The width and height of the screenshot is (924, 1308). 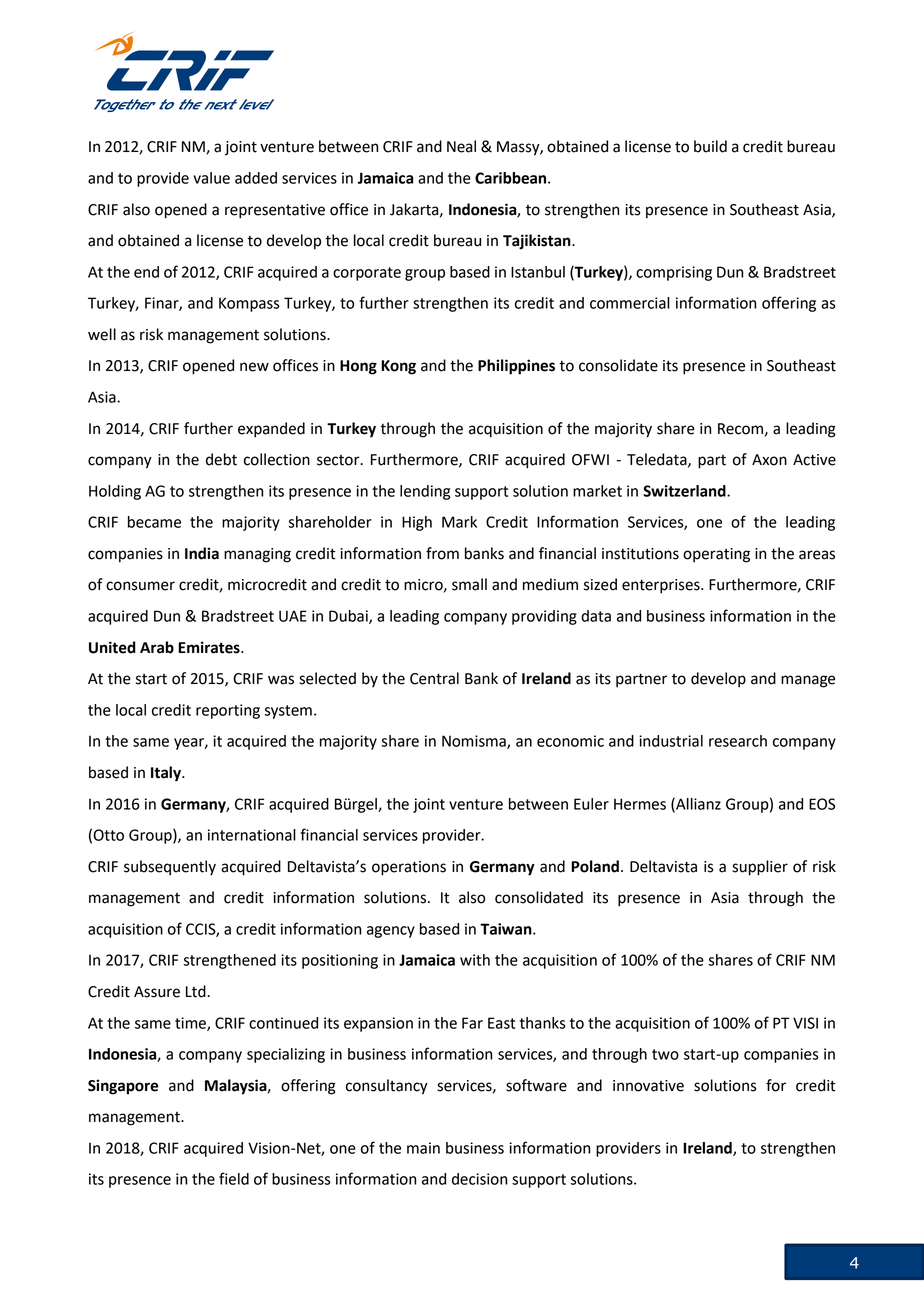 I want to click on Emirates, so click(x=210, y=647).
